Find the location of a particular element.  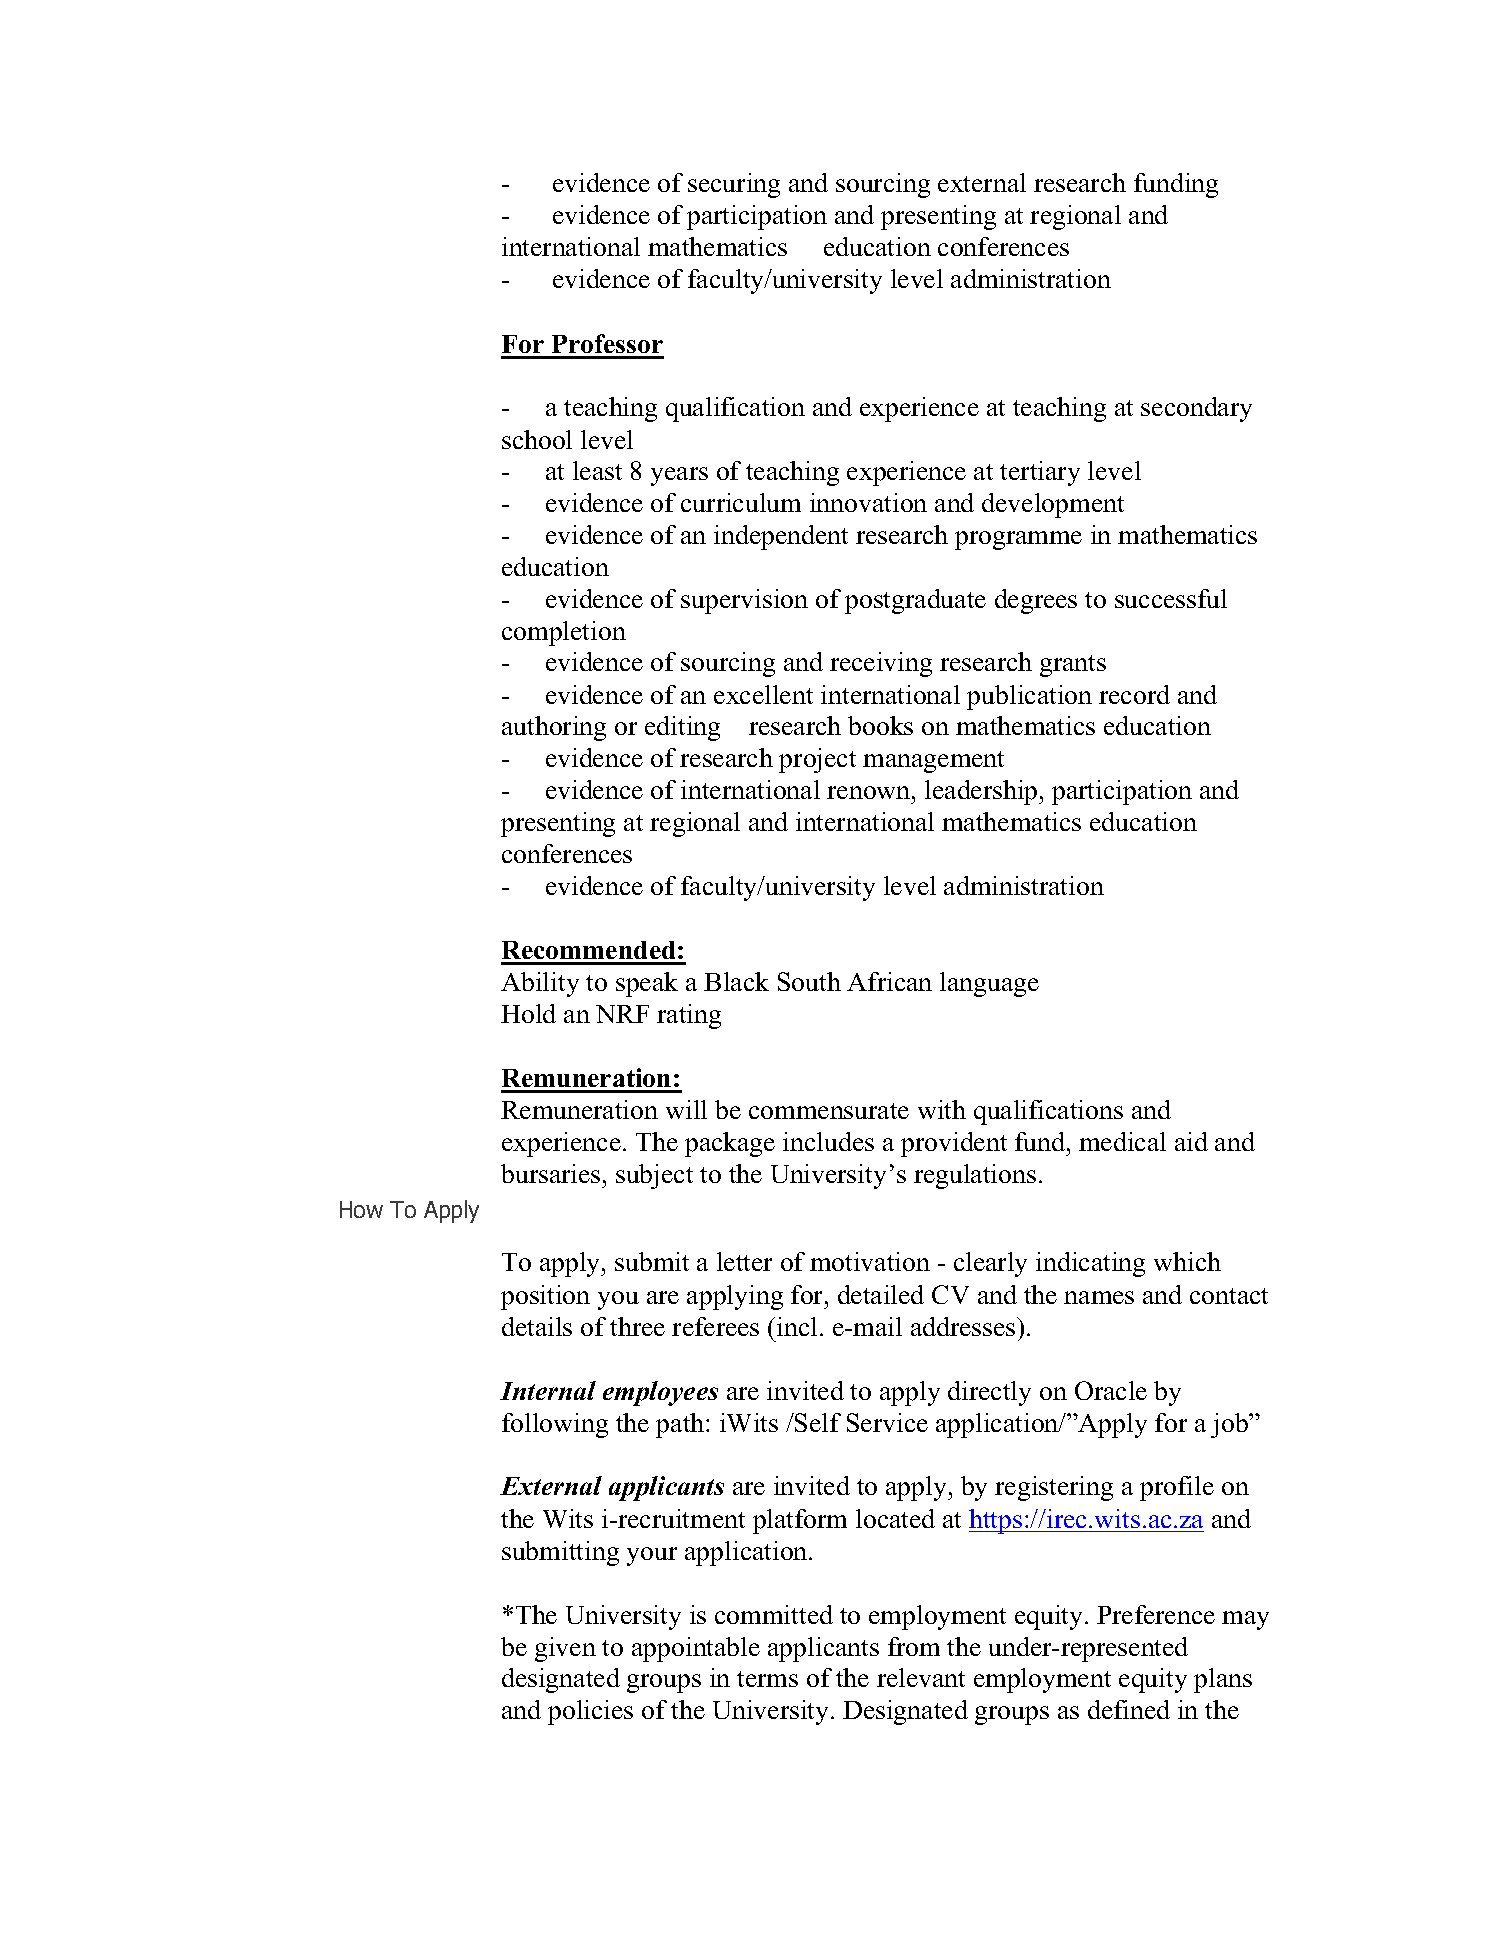

South is located at coordinates (809, 981).
